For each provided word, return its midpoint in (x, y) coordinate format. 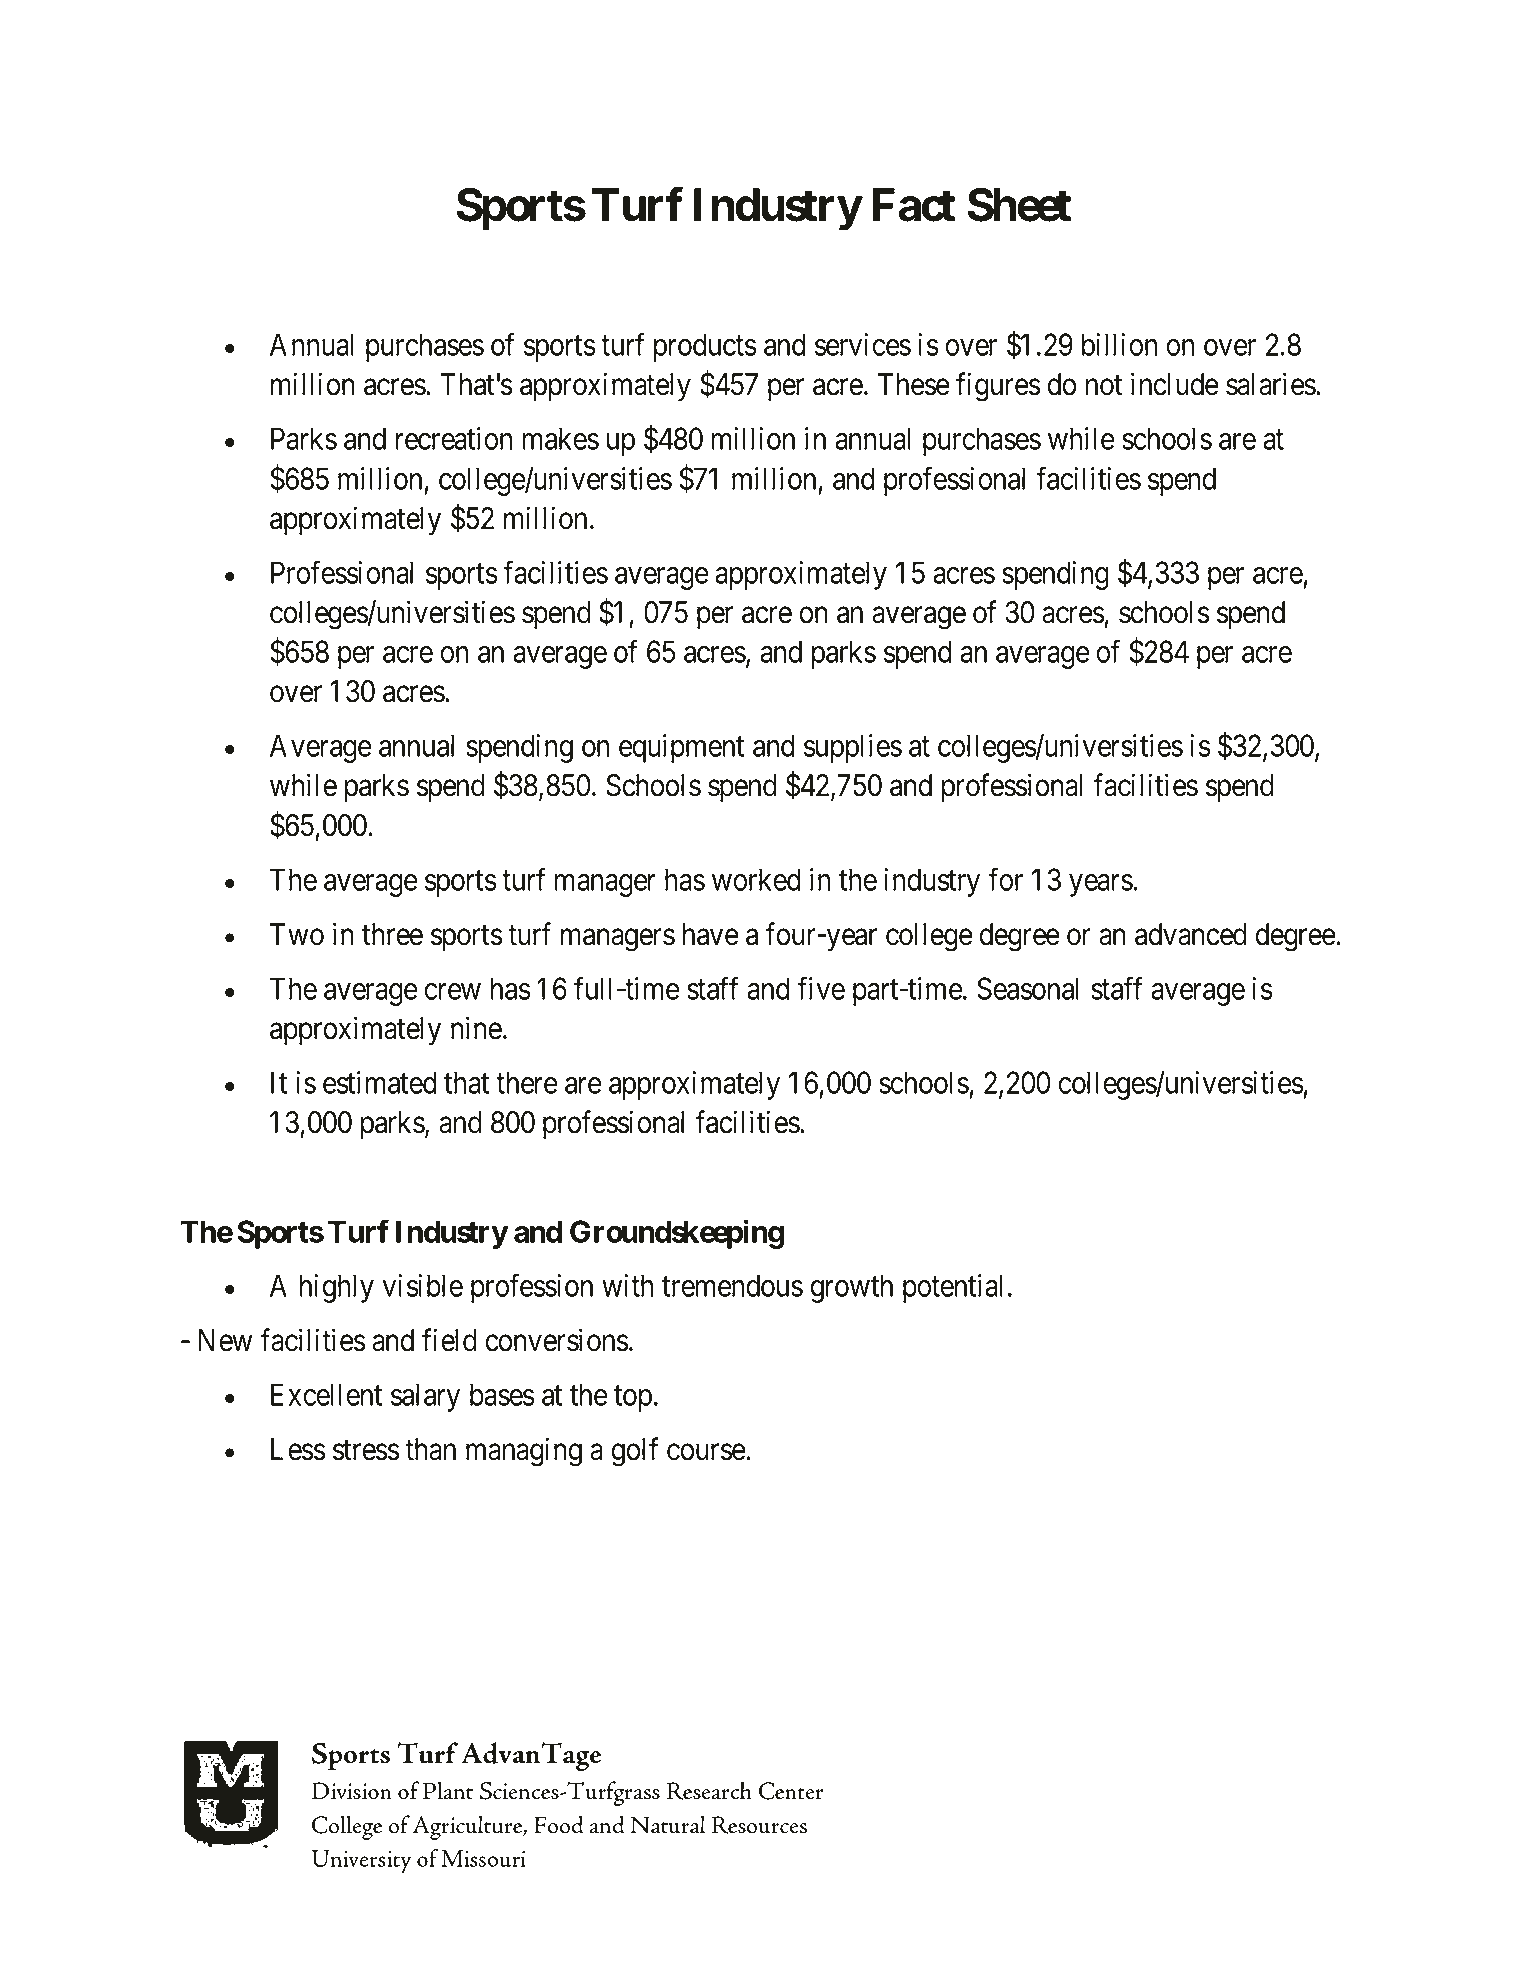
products (705, 347)
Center (791, 1791)
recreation (454, 438)
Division (352, 1791)
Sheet (1019, 205)
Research (709, 1790)
